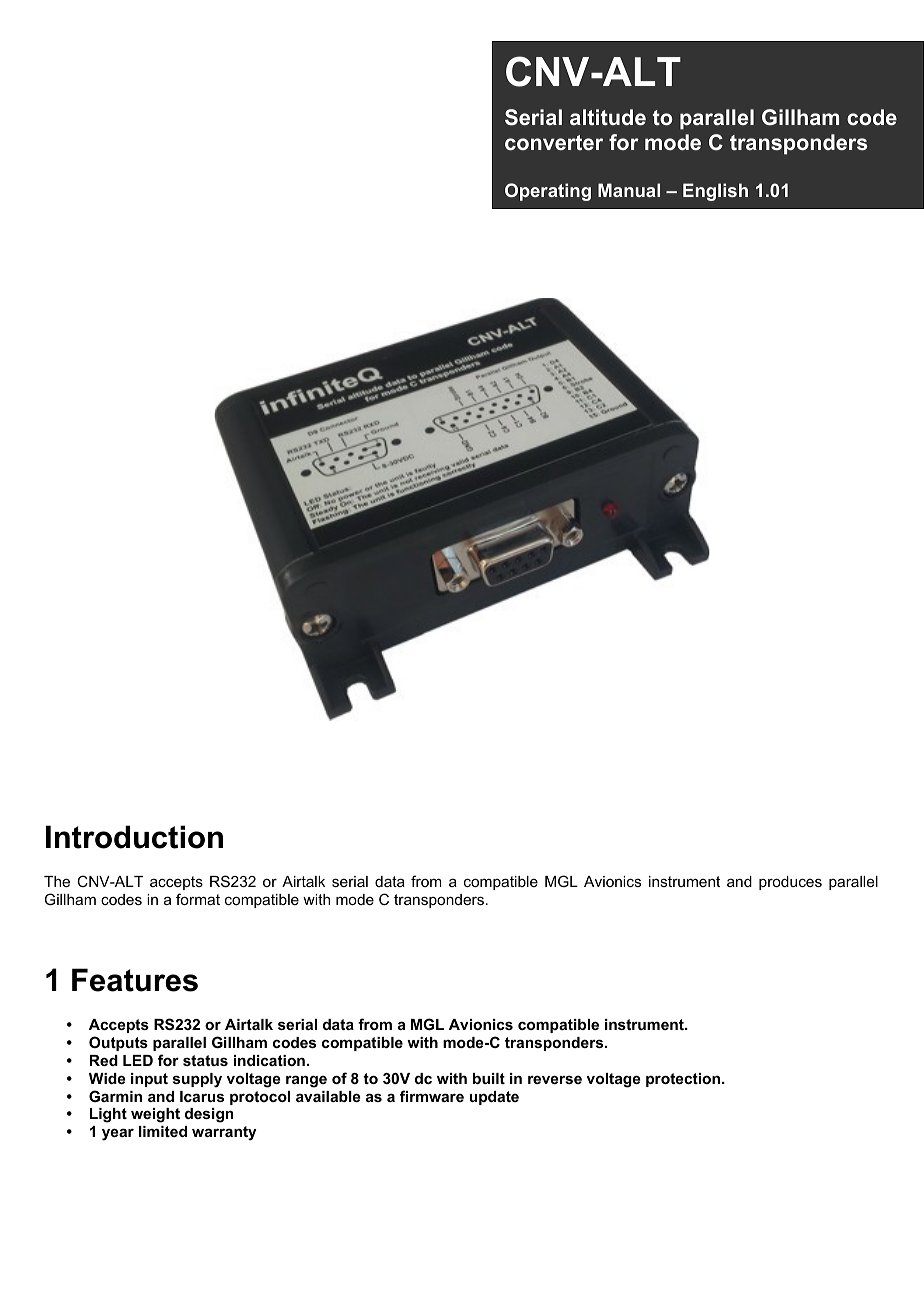  I want to click on weight, so click(155, 1115).
